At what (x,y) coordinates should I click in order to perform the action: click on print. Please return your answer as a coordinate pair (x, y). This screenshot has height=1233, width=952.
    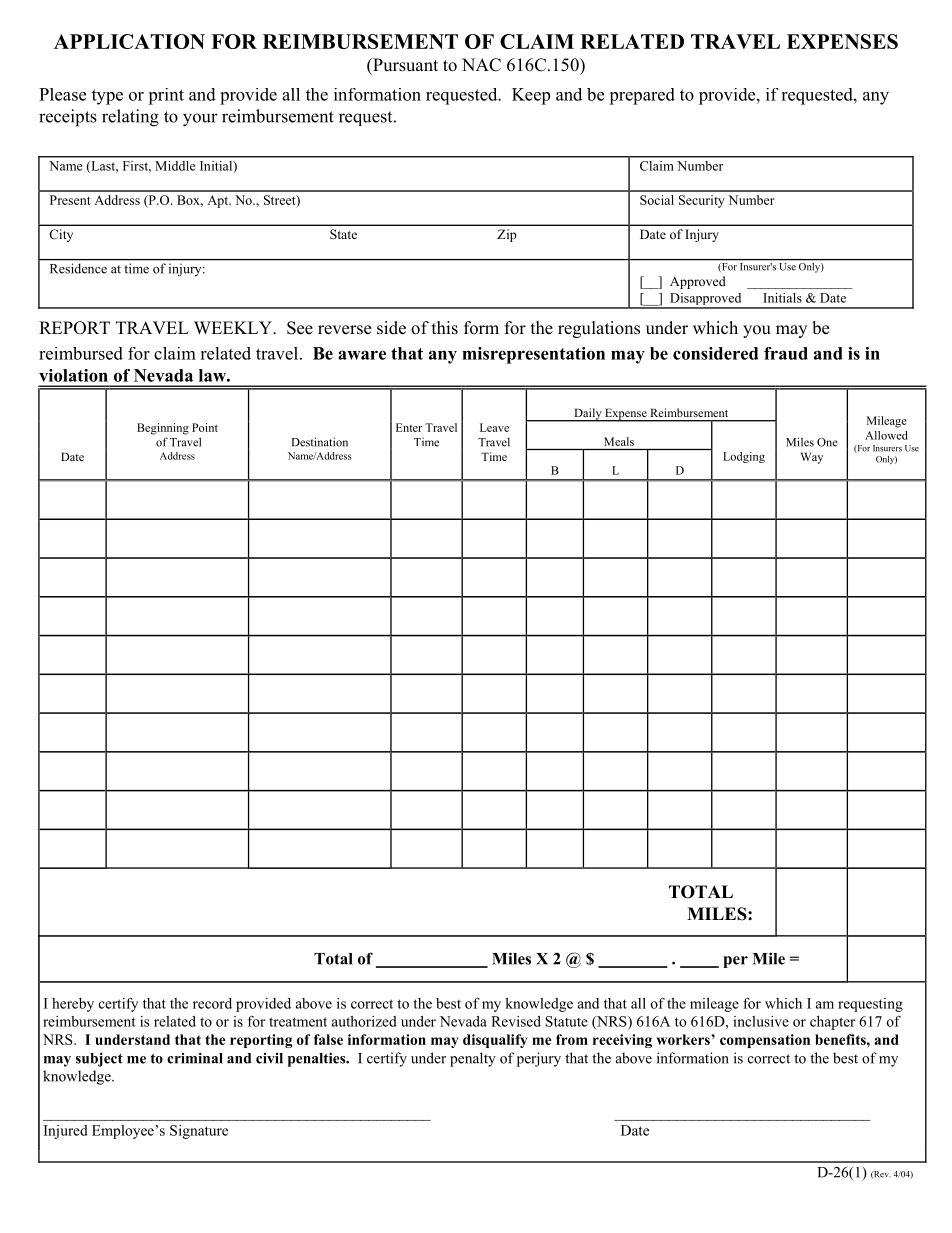
    Looking at the image, I should click on (166, 96).
